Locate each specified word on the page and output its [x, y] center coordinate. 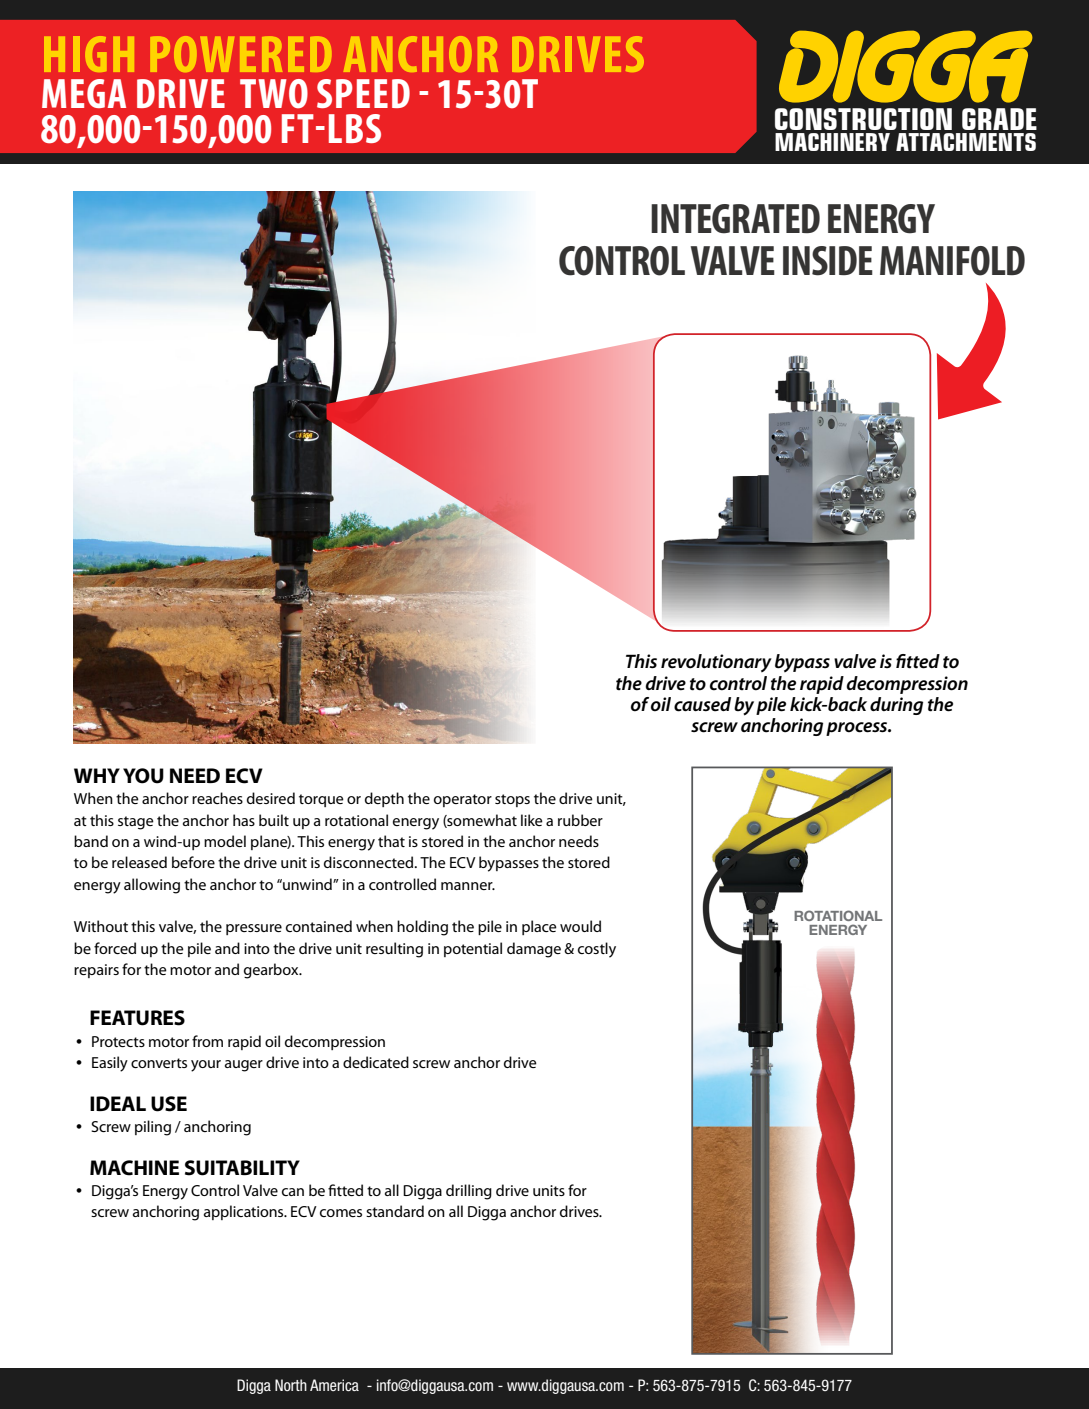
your [206, 1066]
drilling [469, 1192]
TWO [274, 94]
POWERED [241, 54]
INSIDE [828, 261]
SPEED [363, 93]
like [532, 820]
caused [702, 704]
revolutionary [716, 663]
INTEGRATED [735, 219]
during [896, 706]
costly [597, 950]
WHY [97, 775]
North [291, 1385]
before [193, 862]
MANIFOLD [952, 261]
